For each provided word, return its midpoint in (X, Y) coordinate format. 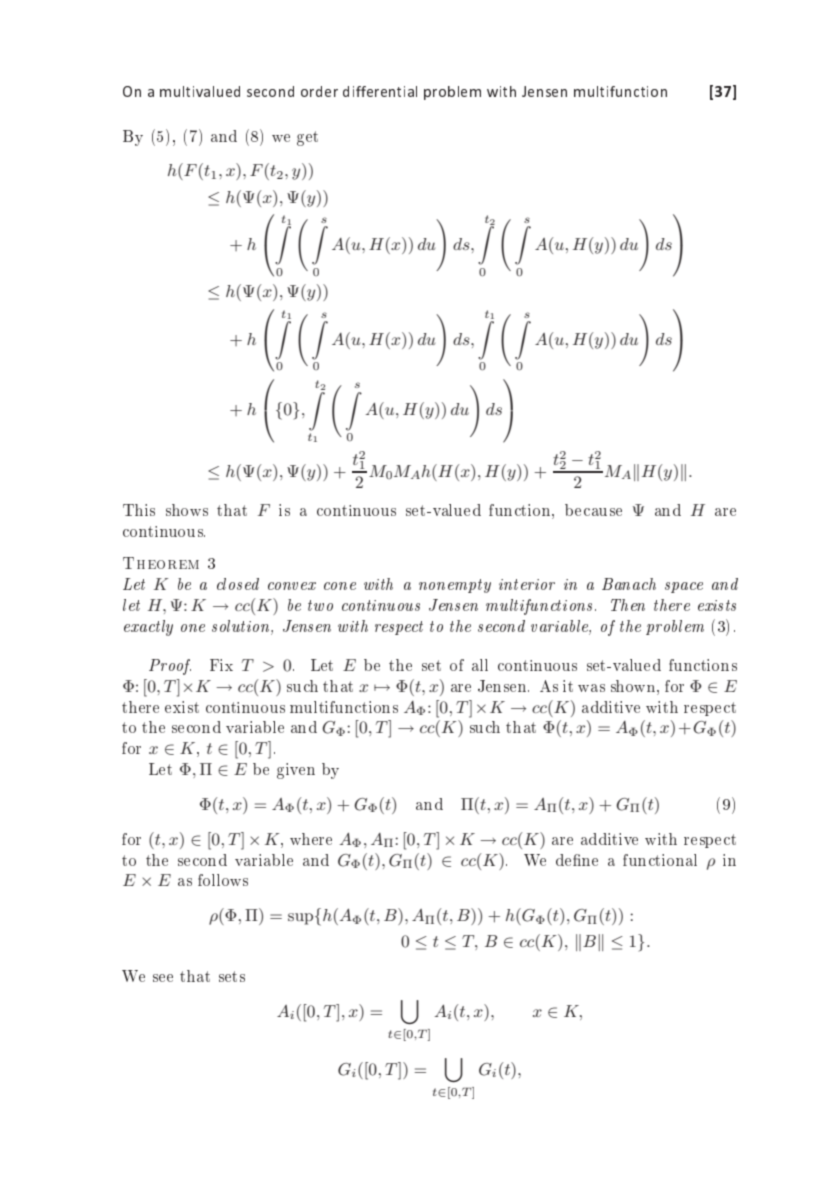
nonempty (455, 586)
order (319, 91)
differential (380, 91)
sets (232, 976)
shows (187, 510)
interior (527, 584)
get (307, 138)
